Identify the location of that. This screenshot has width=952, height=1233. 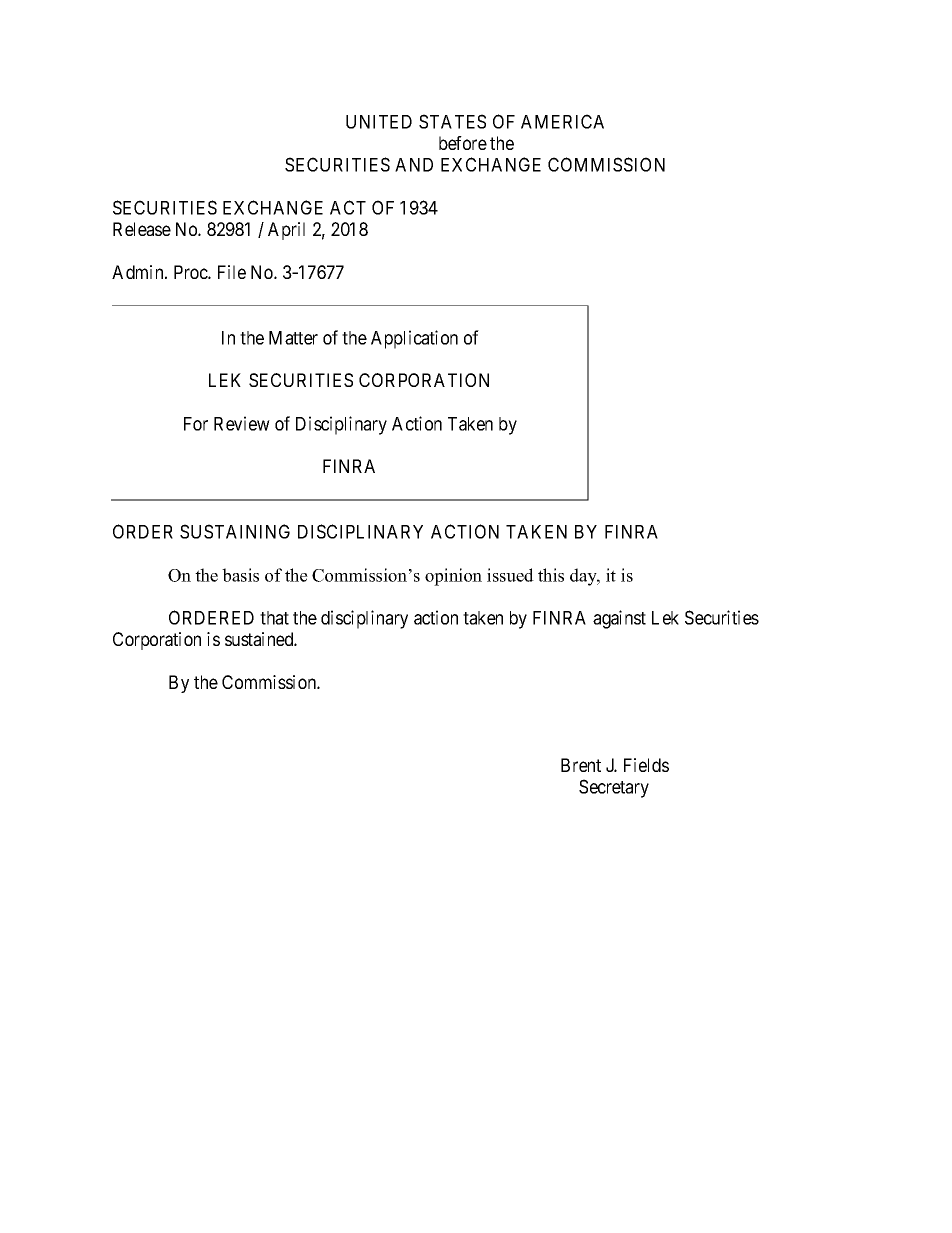
(274, 618).
